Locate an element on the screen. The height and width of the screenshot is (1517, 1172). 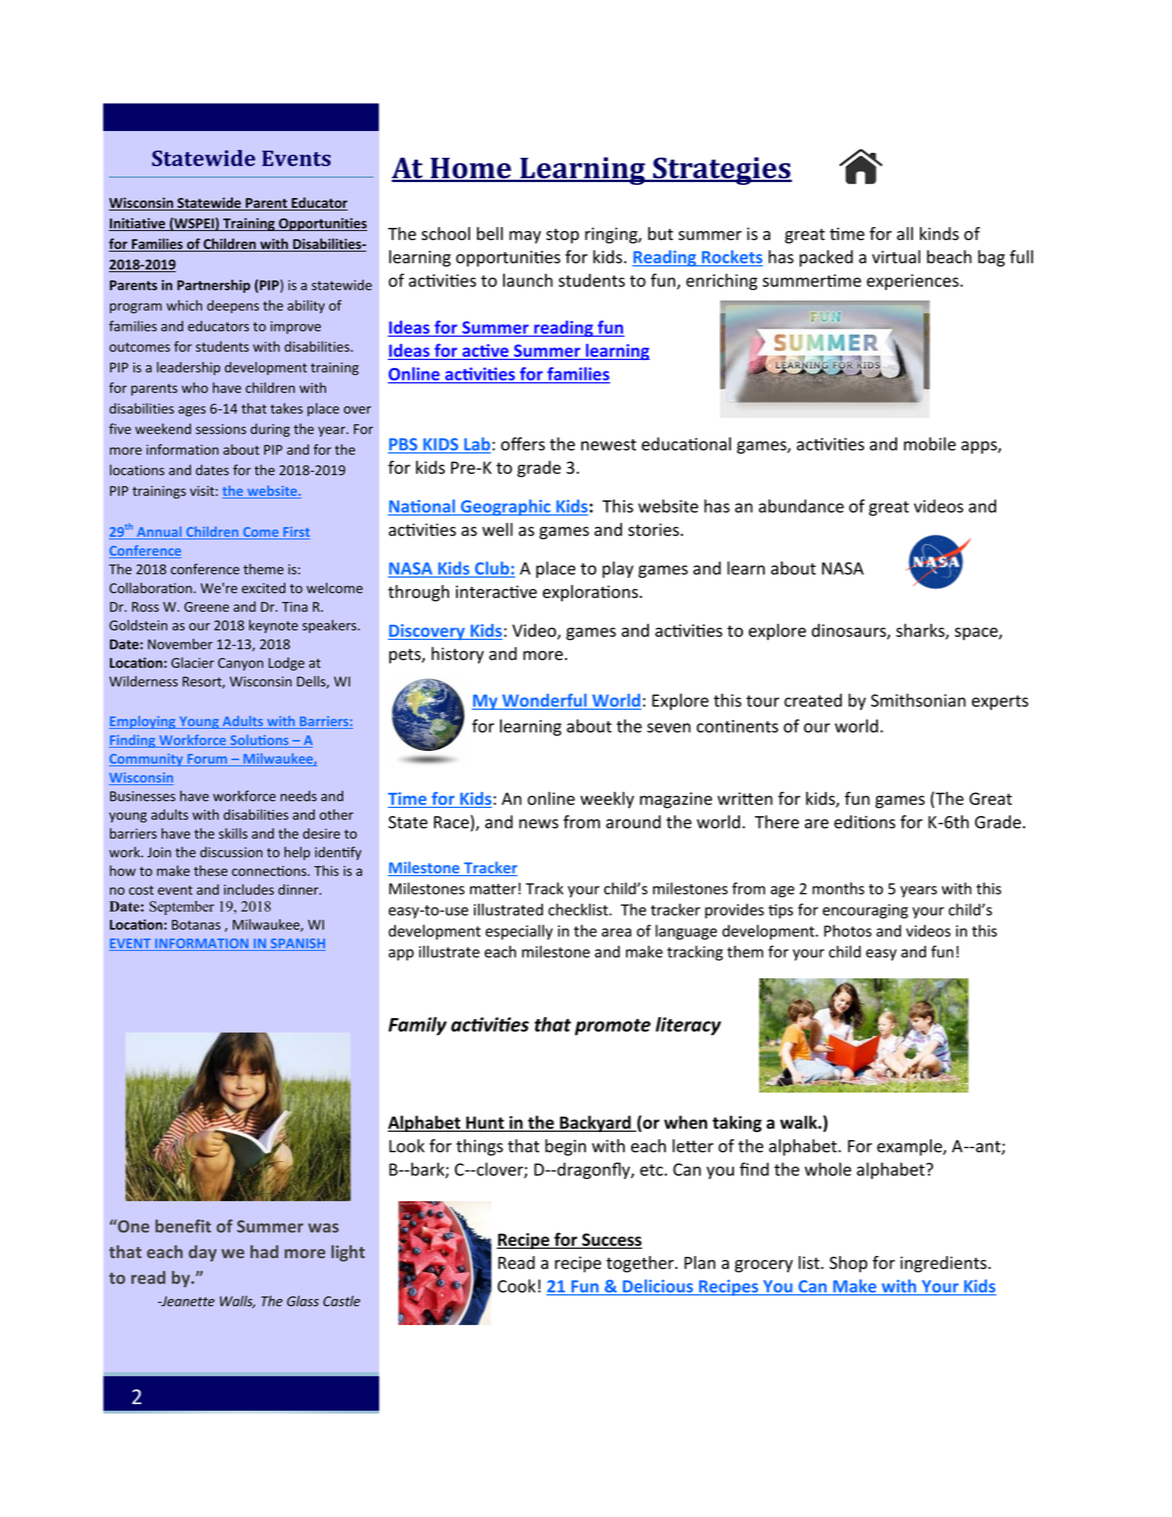
Success is located at coordinates (611, 1240).
